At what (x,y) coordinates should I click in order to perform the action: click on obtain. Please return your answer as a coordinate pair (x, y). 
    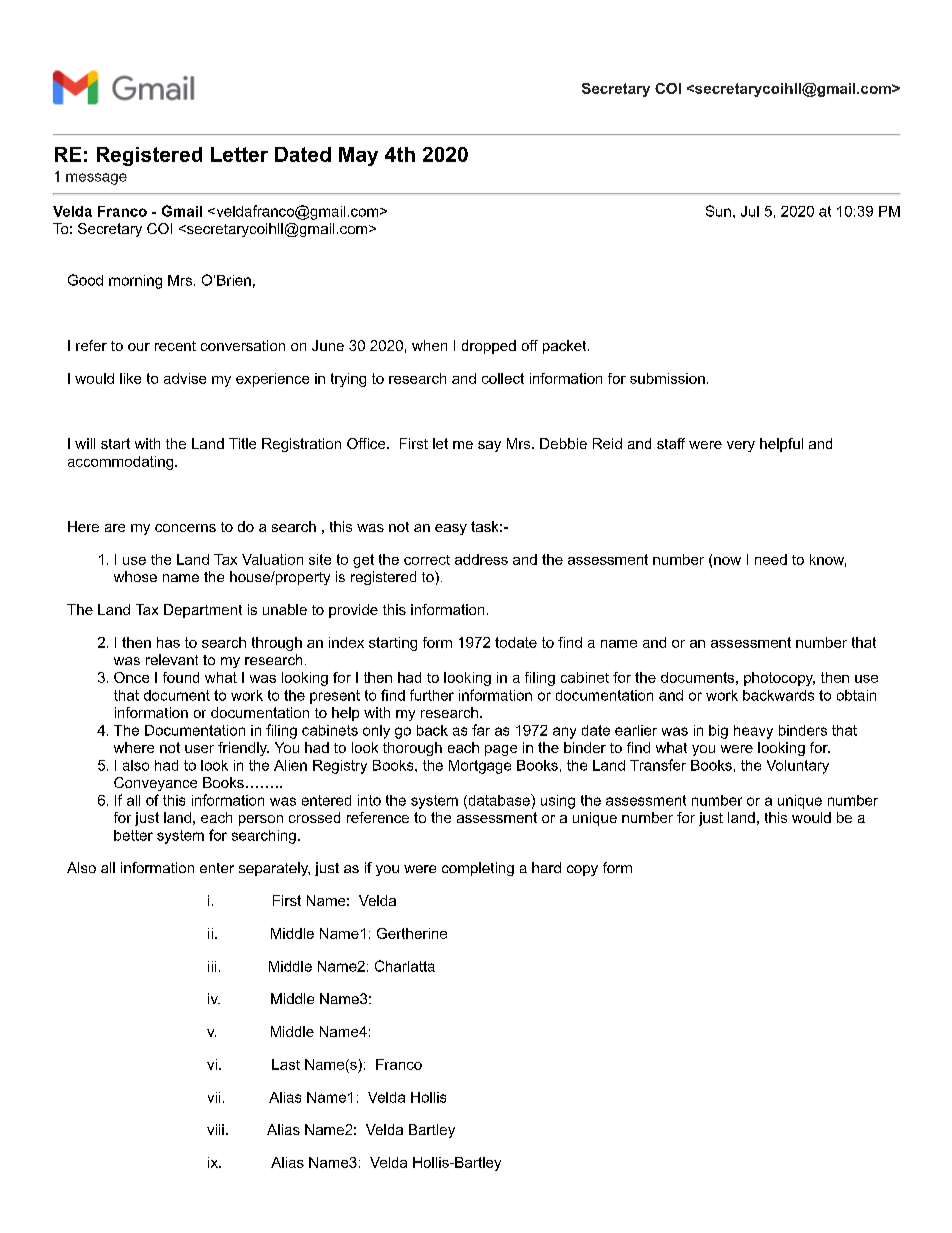
    Looking at the image, I should click on (856, 695).
